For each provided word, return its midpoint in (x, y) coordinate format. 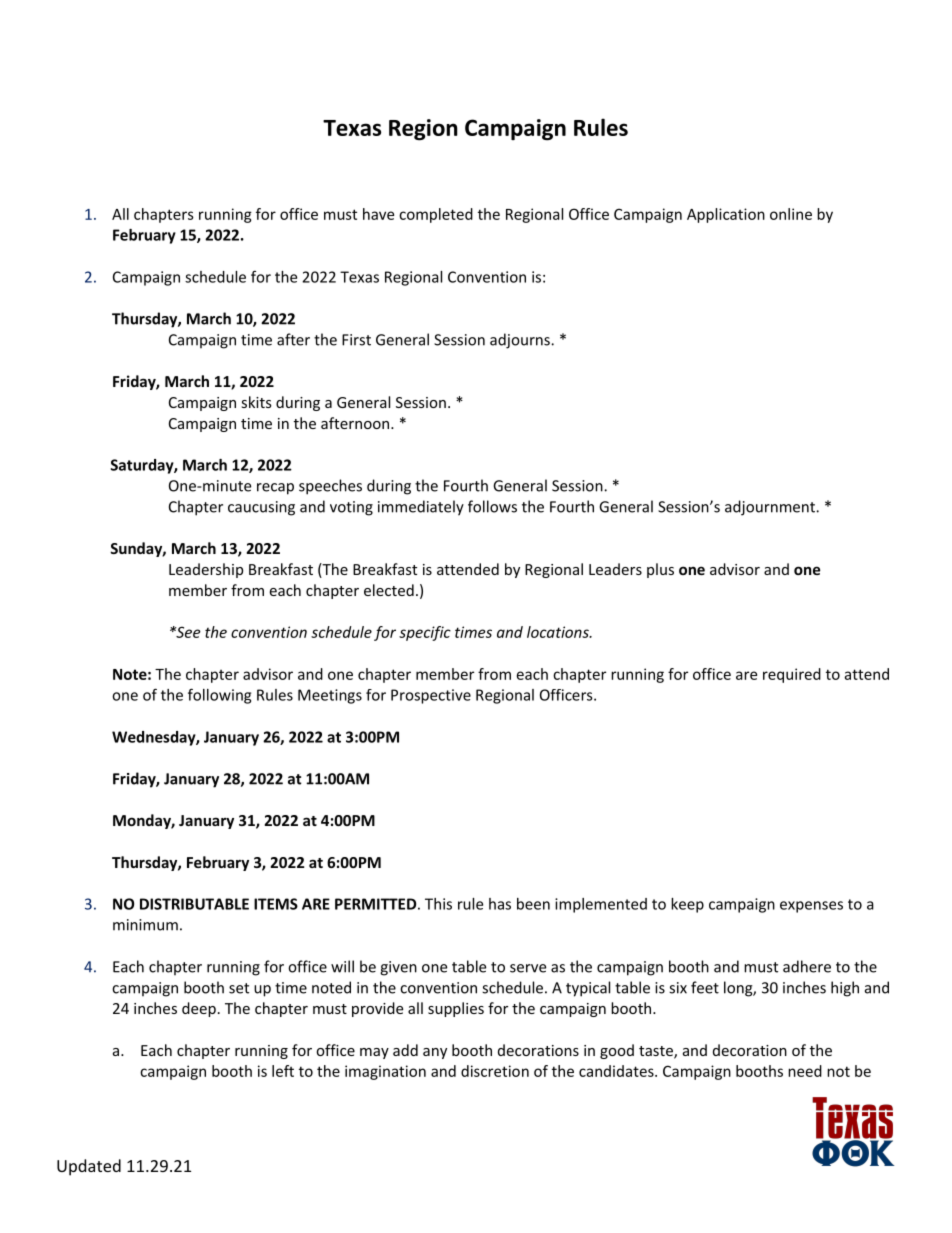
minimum (145, 925)
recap (275, 489)
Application (726, 215)
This (438, 904)
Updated (89, 1167)
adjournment (771, 508)
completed (436, 215)
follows (492, 506)
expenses (811, 907)
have (378, 214)
